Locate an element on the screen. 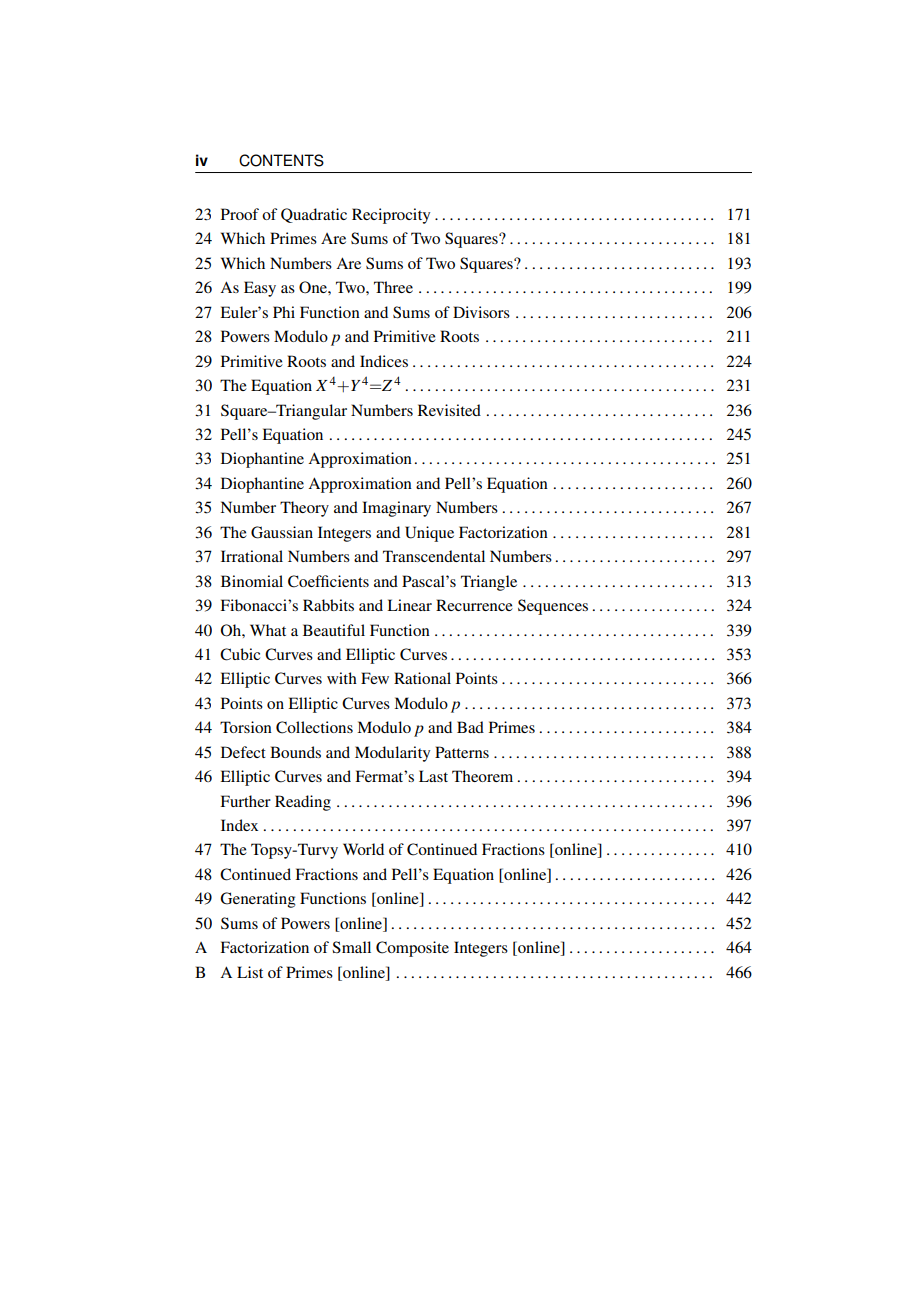 This screenshot has width=924, height=1308. Composite is located at coordinates (412, 949).
